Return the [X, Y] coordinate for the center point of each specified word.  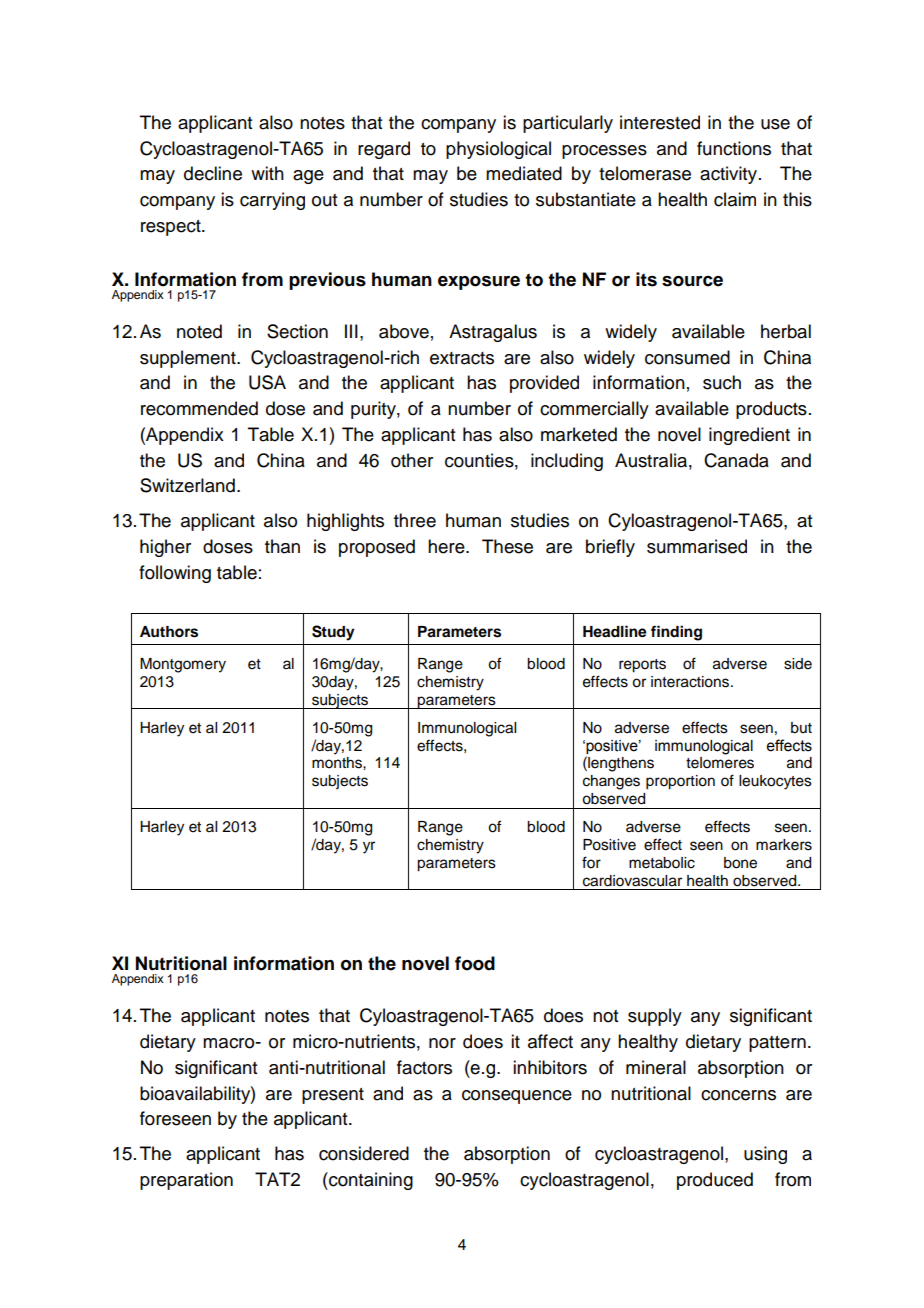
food [475, 963]
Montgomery [183, 665]
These [507, 546]
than [282, 546]
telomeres [720, 763]
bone [740, 863]
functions [734, 148]
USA [267, 382]
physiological [498, 150]
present [333, 1096]
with [267, 173]
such [722, 382]
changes [611, 782]
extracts [462, 358]
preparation [186, 1181]
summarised [697, 546]
